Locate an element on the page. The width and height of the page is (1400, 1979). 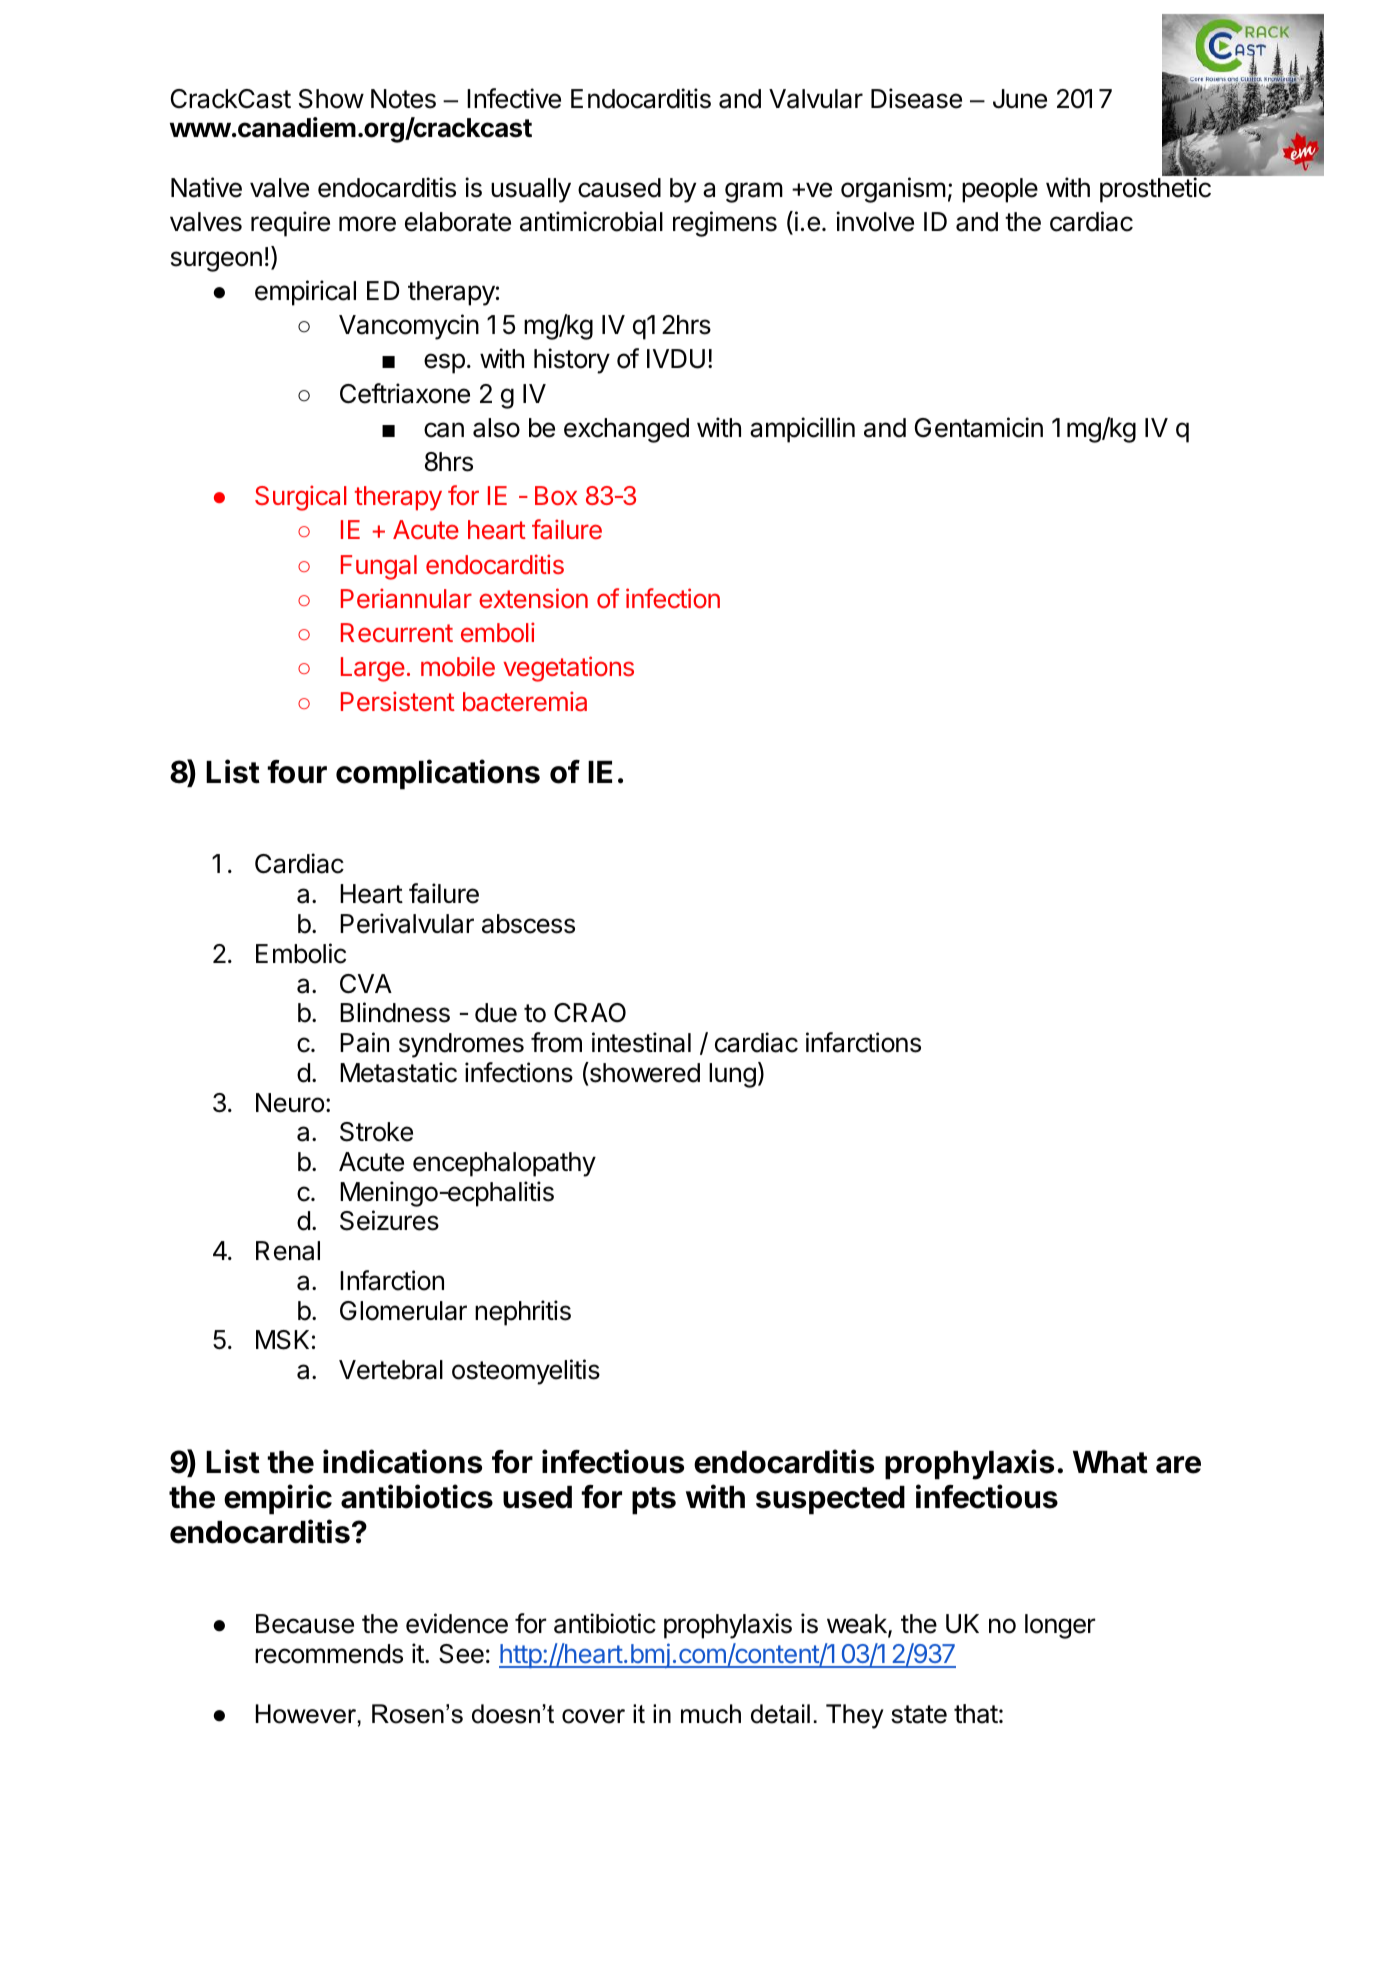
lung is located at coordinates (732, 1075).
